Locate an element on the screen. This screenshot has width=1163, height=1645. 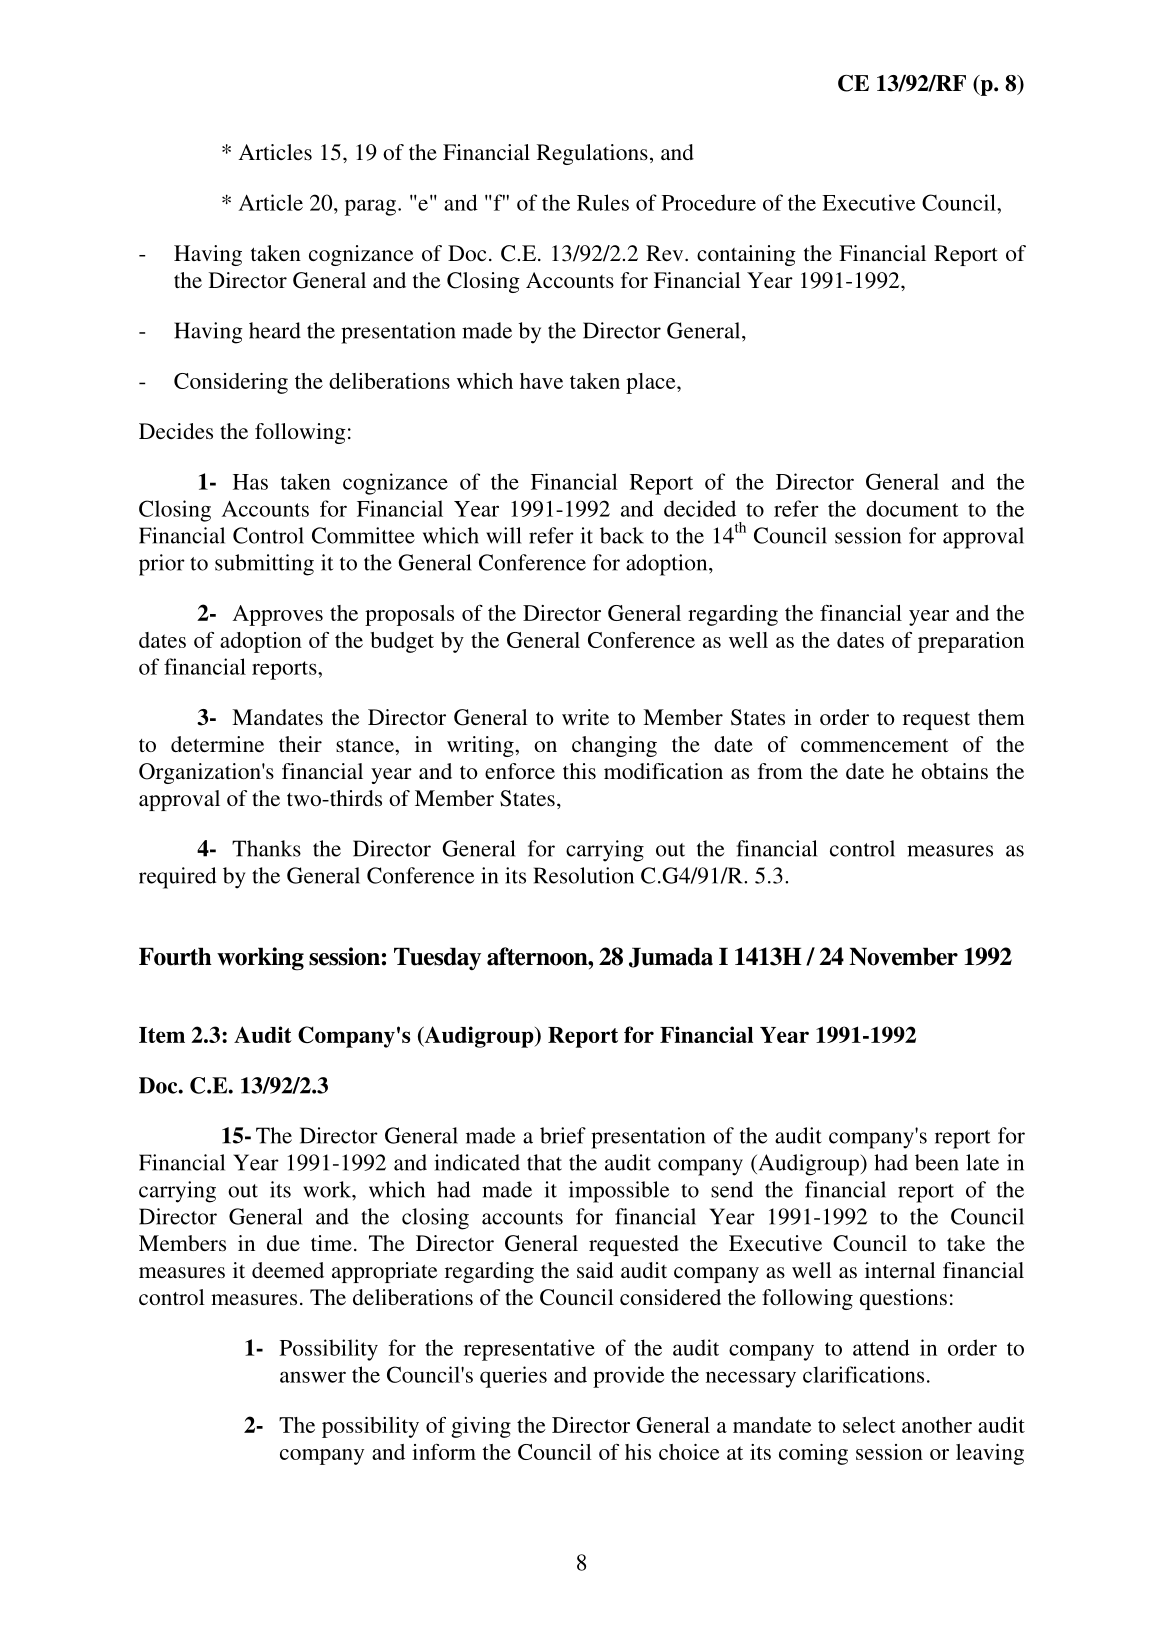
Rules is located at coordinates (603, 202).
